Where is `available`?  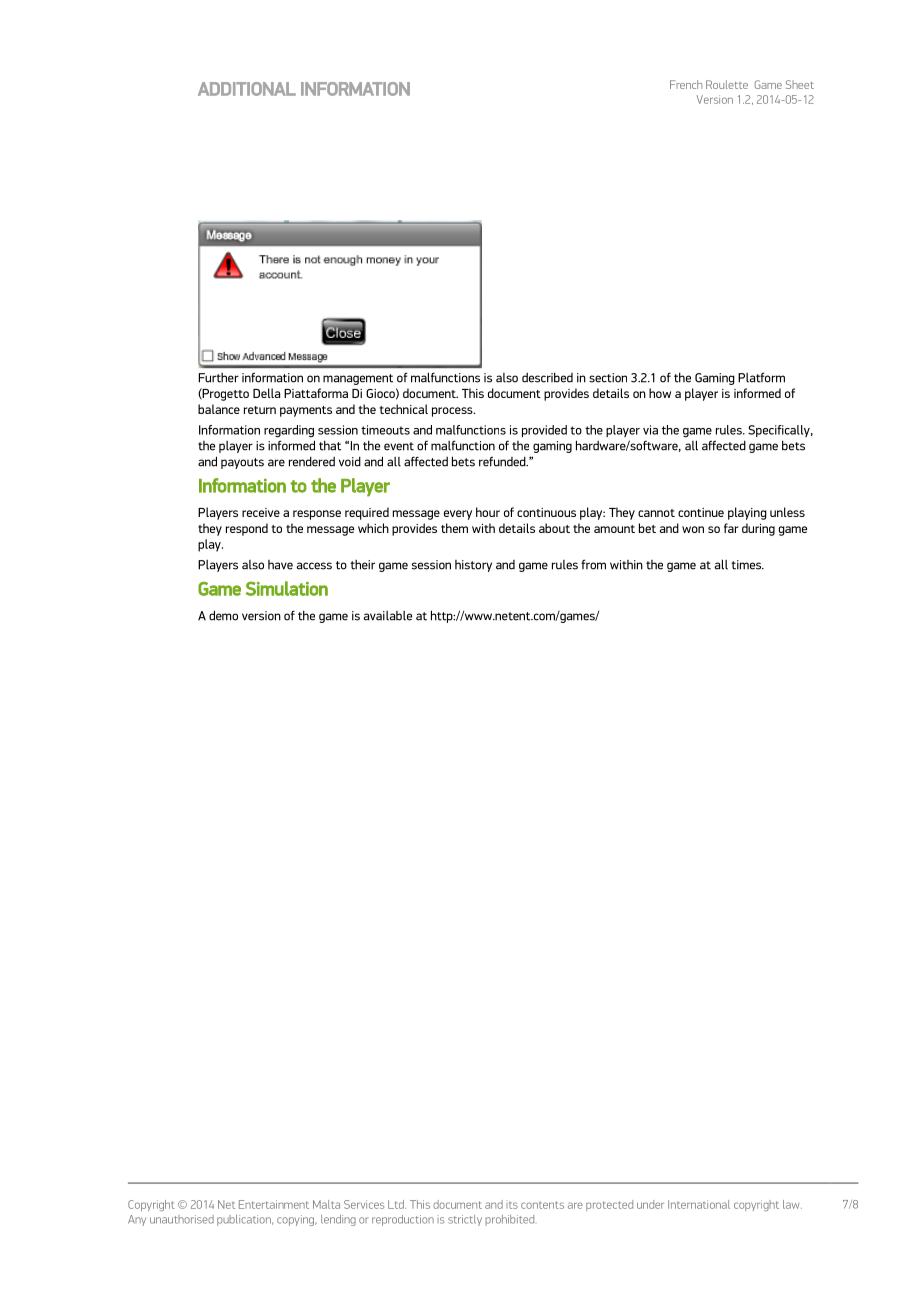
available is located at coordinates (387, 616).
